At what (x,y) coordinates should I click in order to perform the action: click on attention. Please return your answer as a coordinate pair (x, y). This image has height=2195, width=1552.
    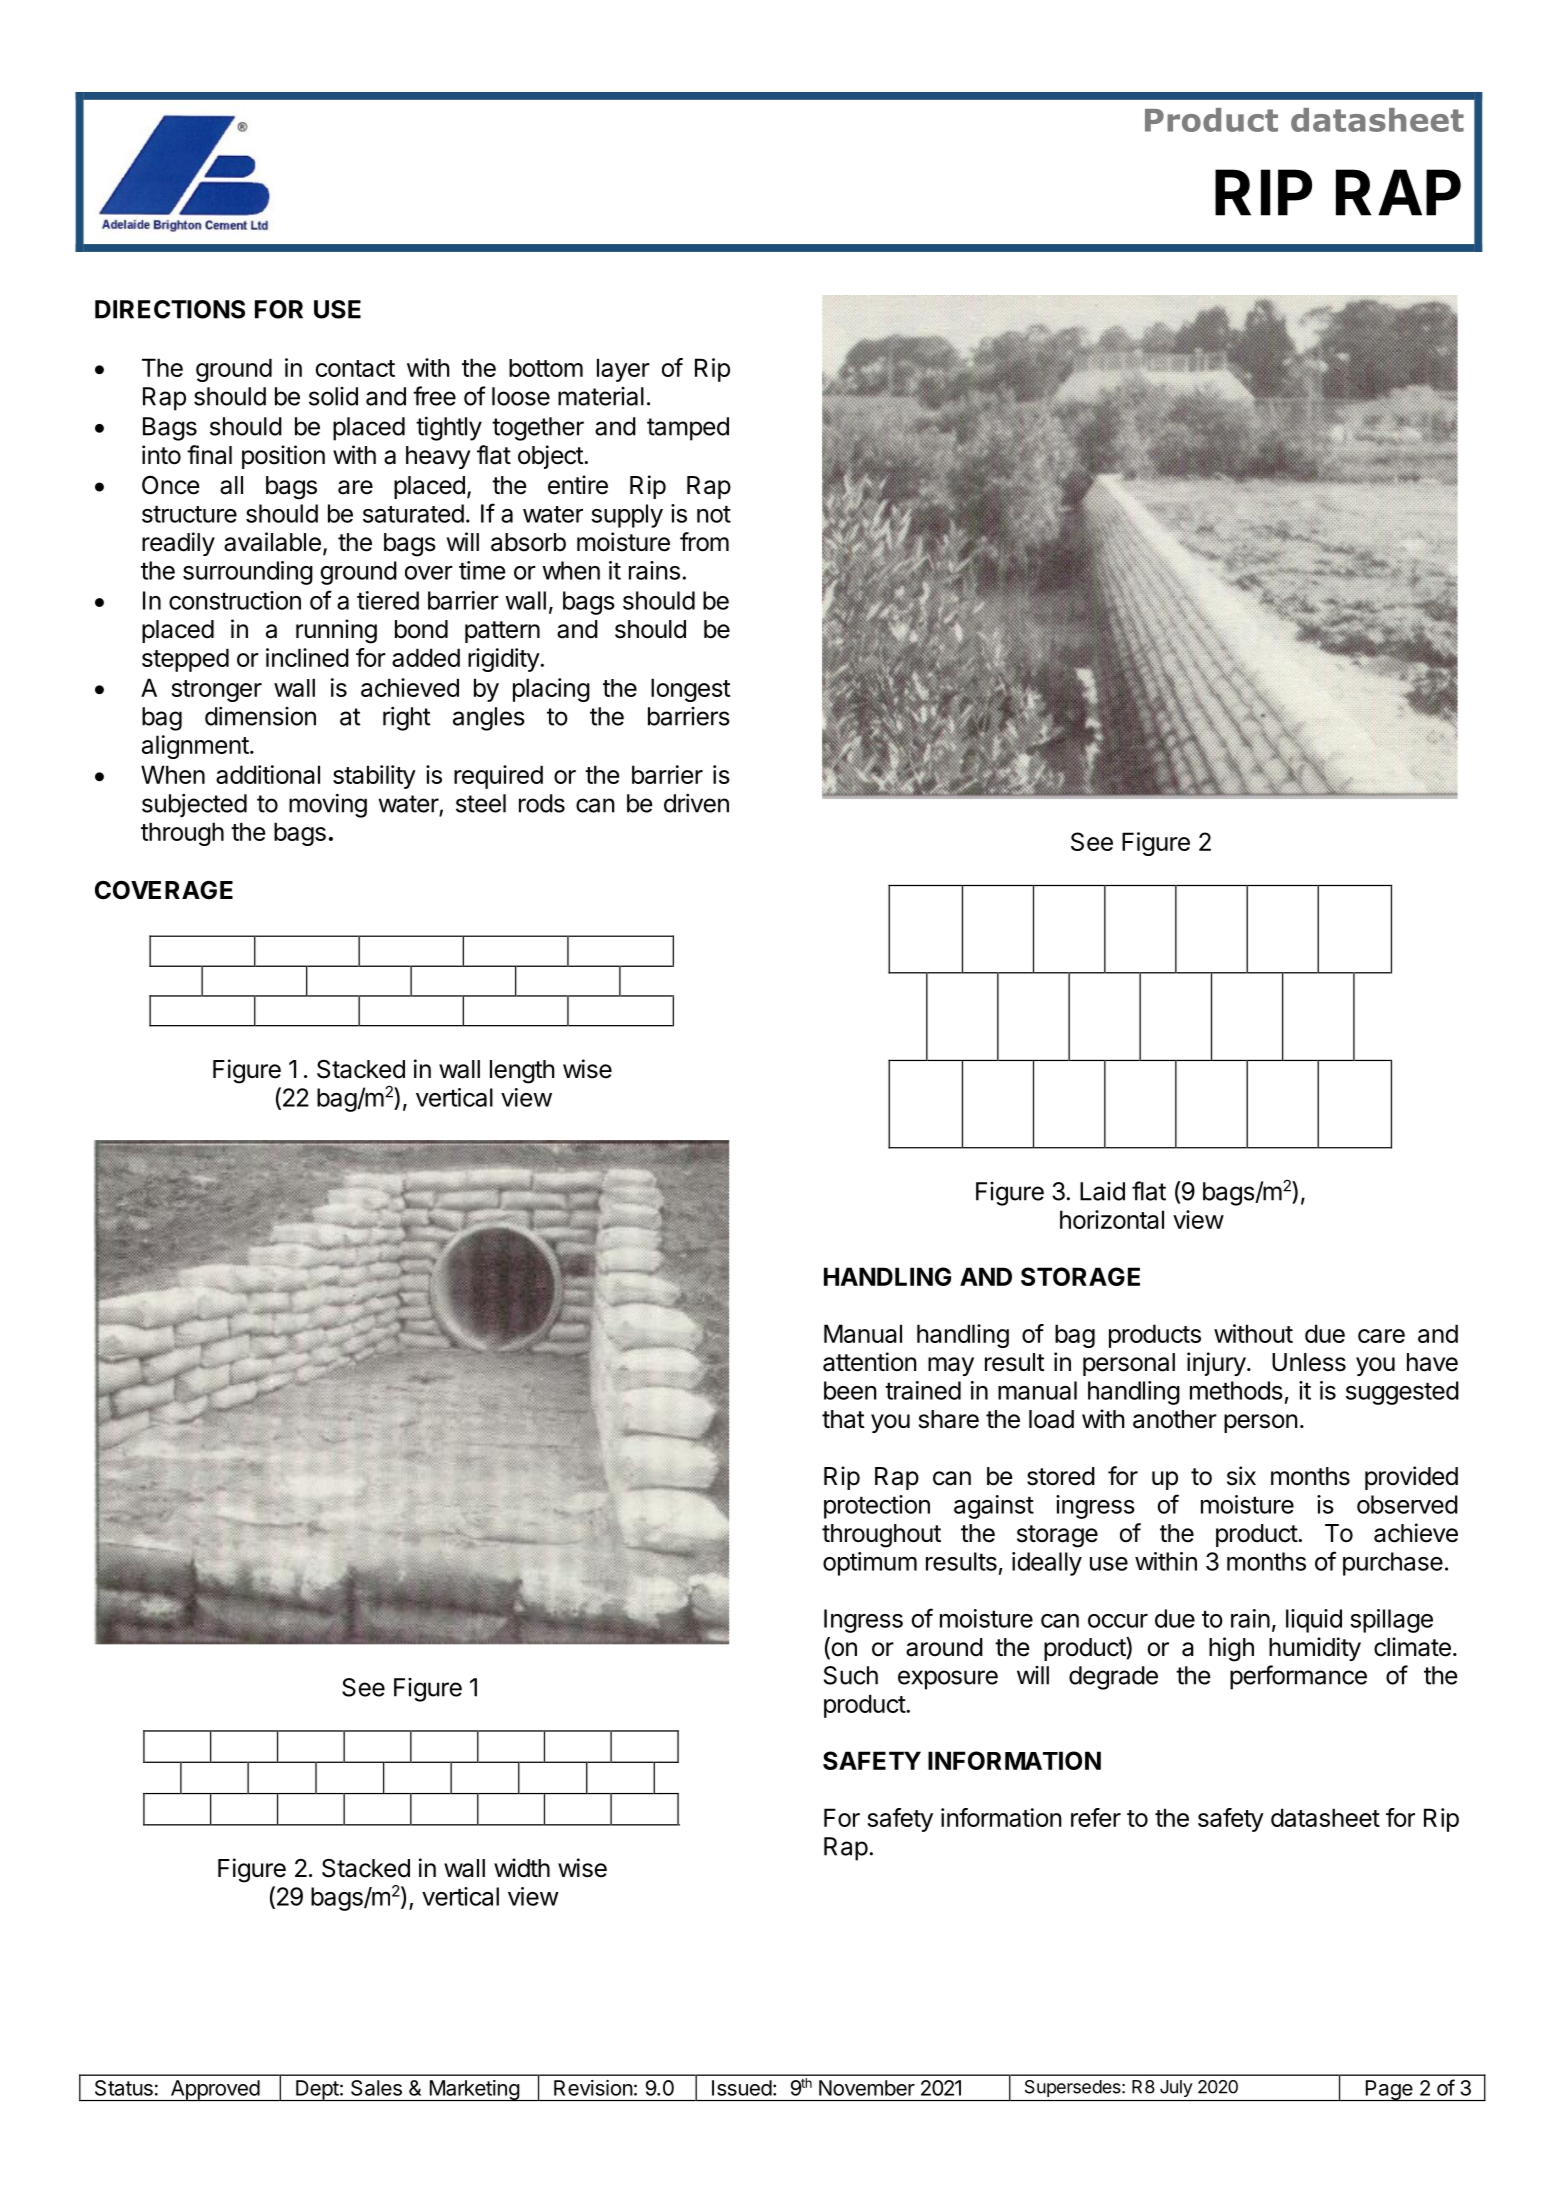
    Looking at the image, I should click on (870, 1362).
